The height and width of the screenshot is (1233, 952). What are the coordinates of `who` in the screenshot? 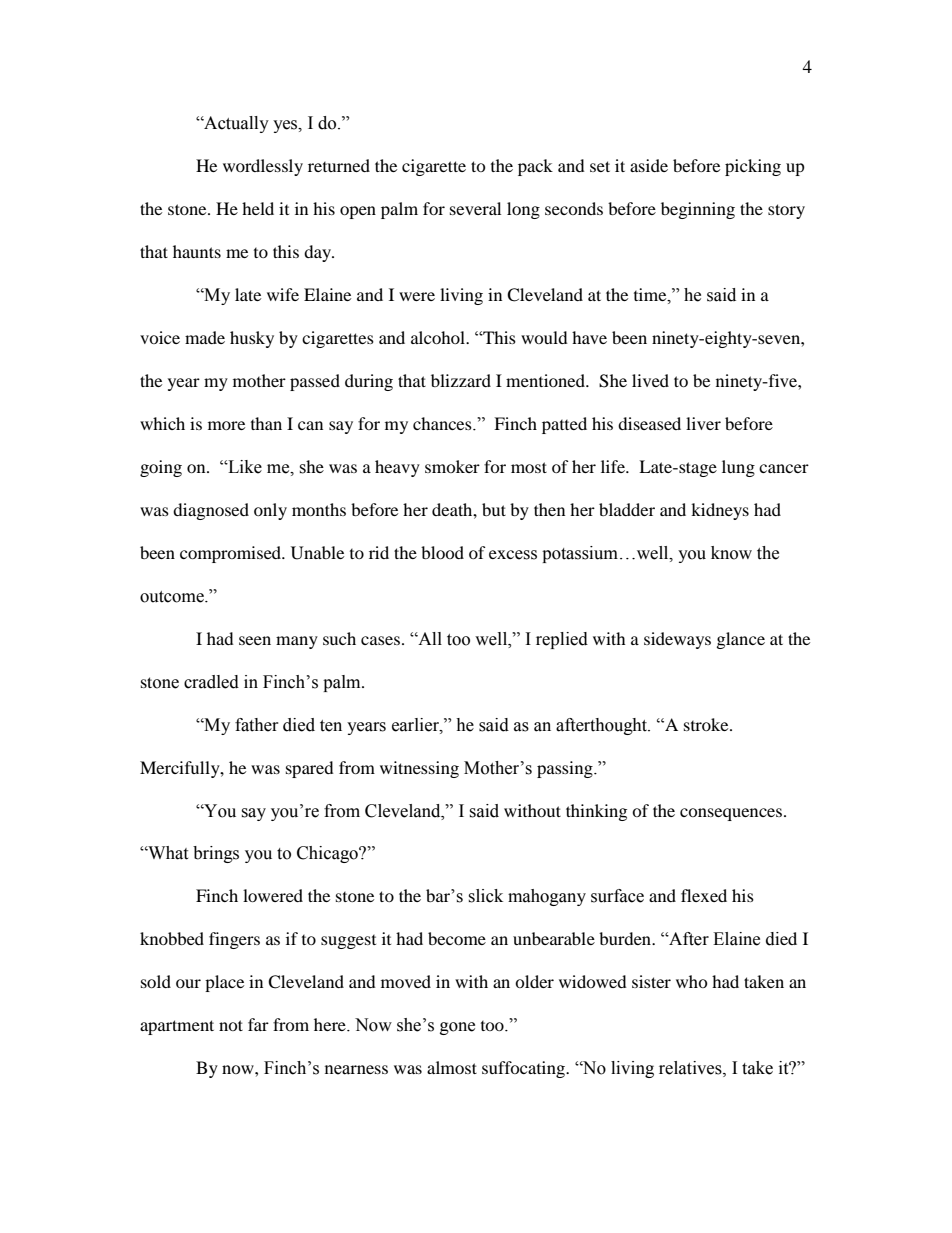 It's located at (692, 981).
